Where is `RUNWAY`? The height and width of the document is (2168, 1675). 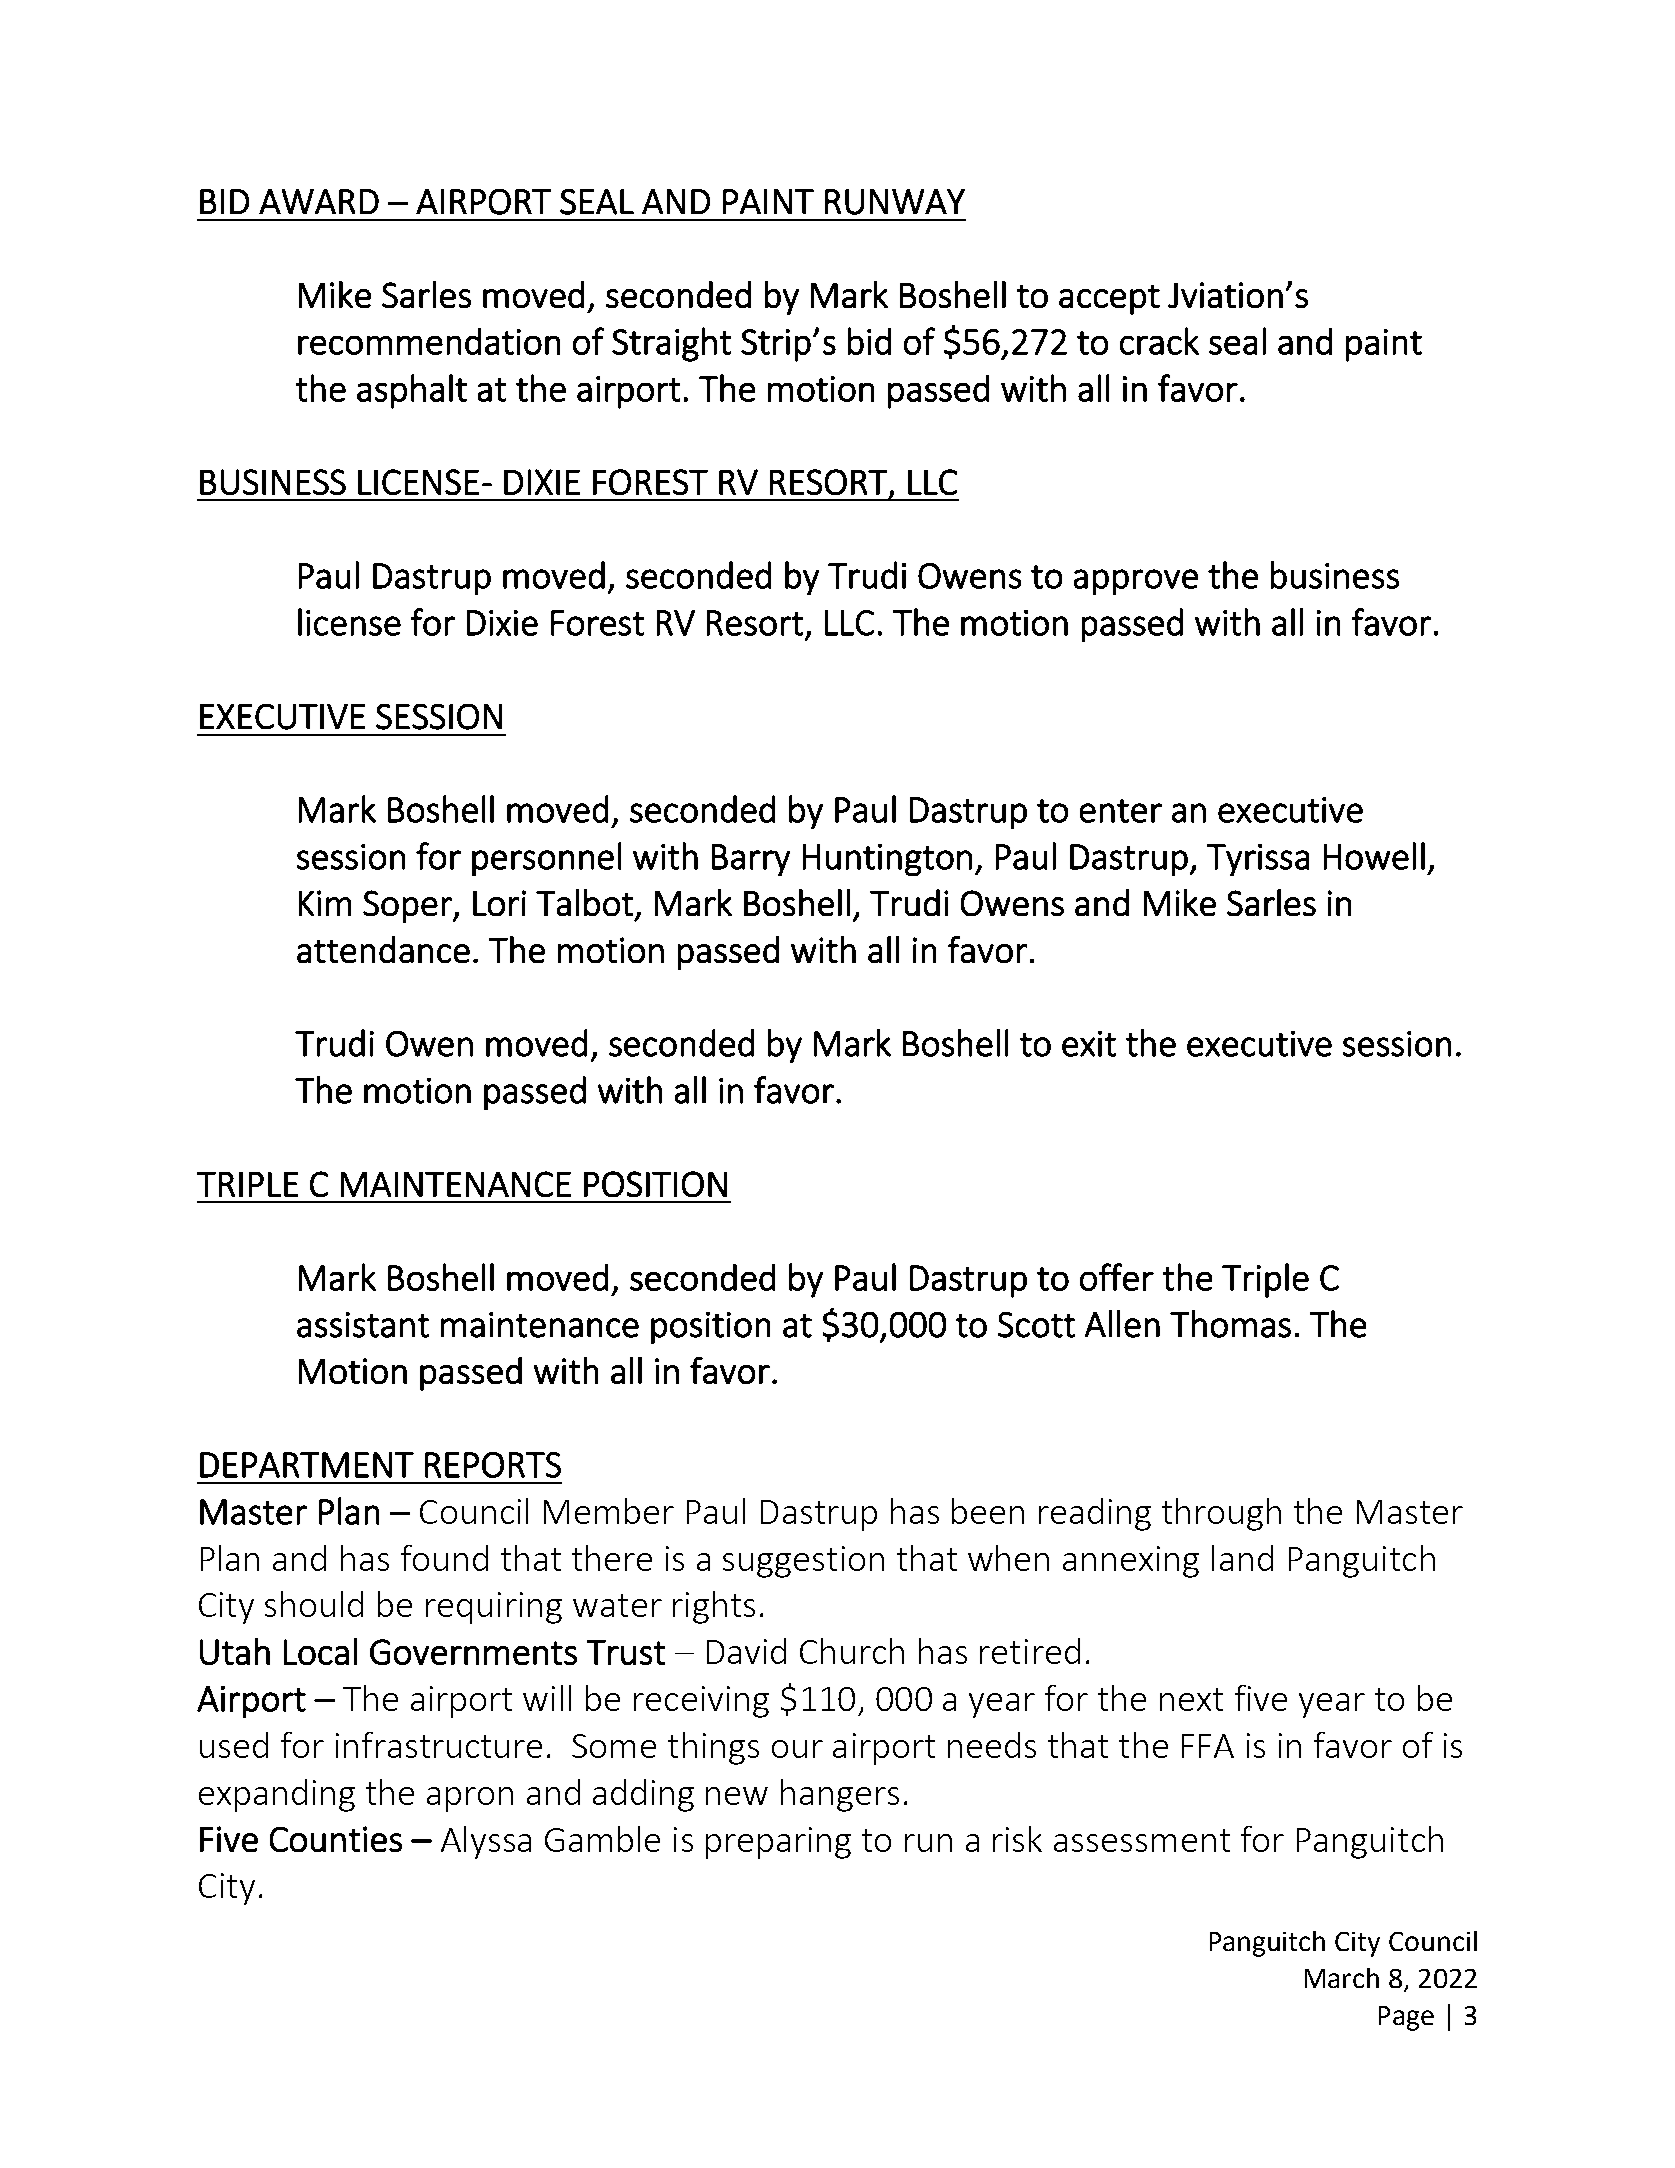 RUNWAY is located at coordinates (895, 202).
